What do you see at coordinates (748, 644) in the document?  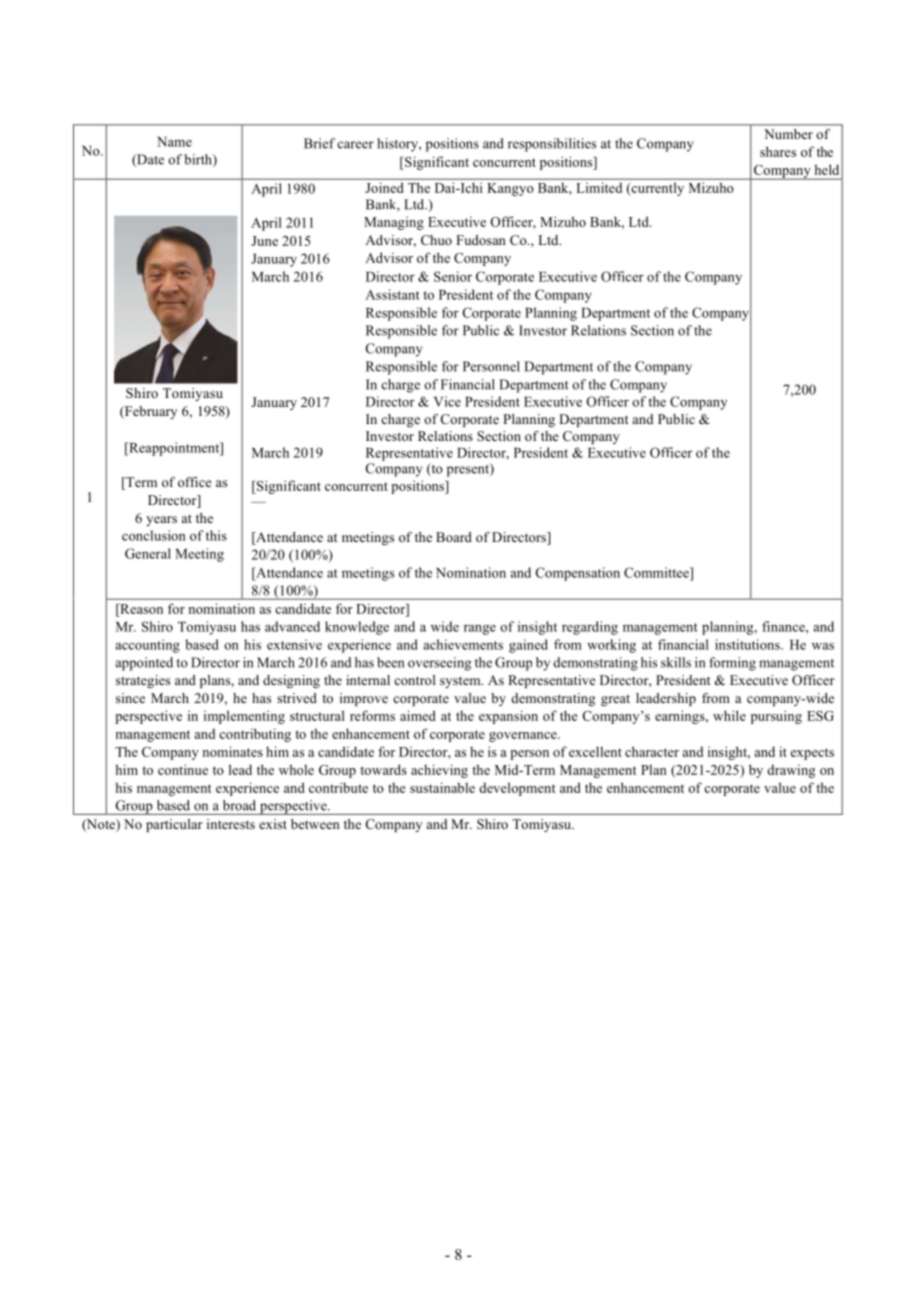 I see `institutions` at bounding box center [748, 644].
